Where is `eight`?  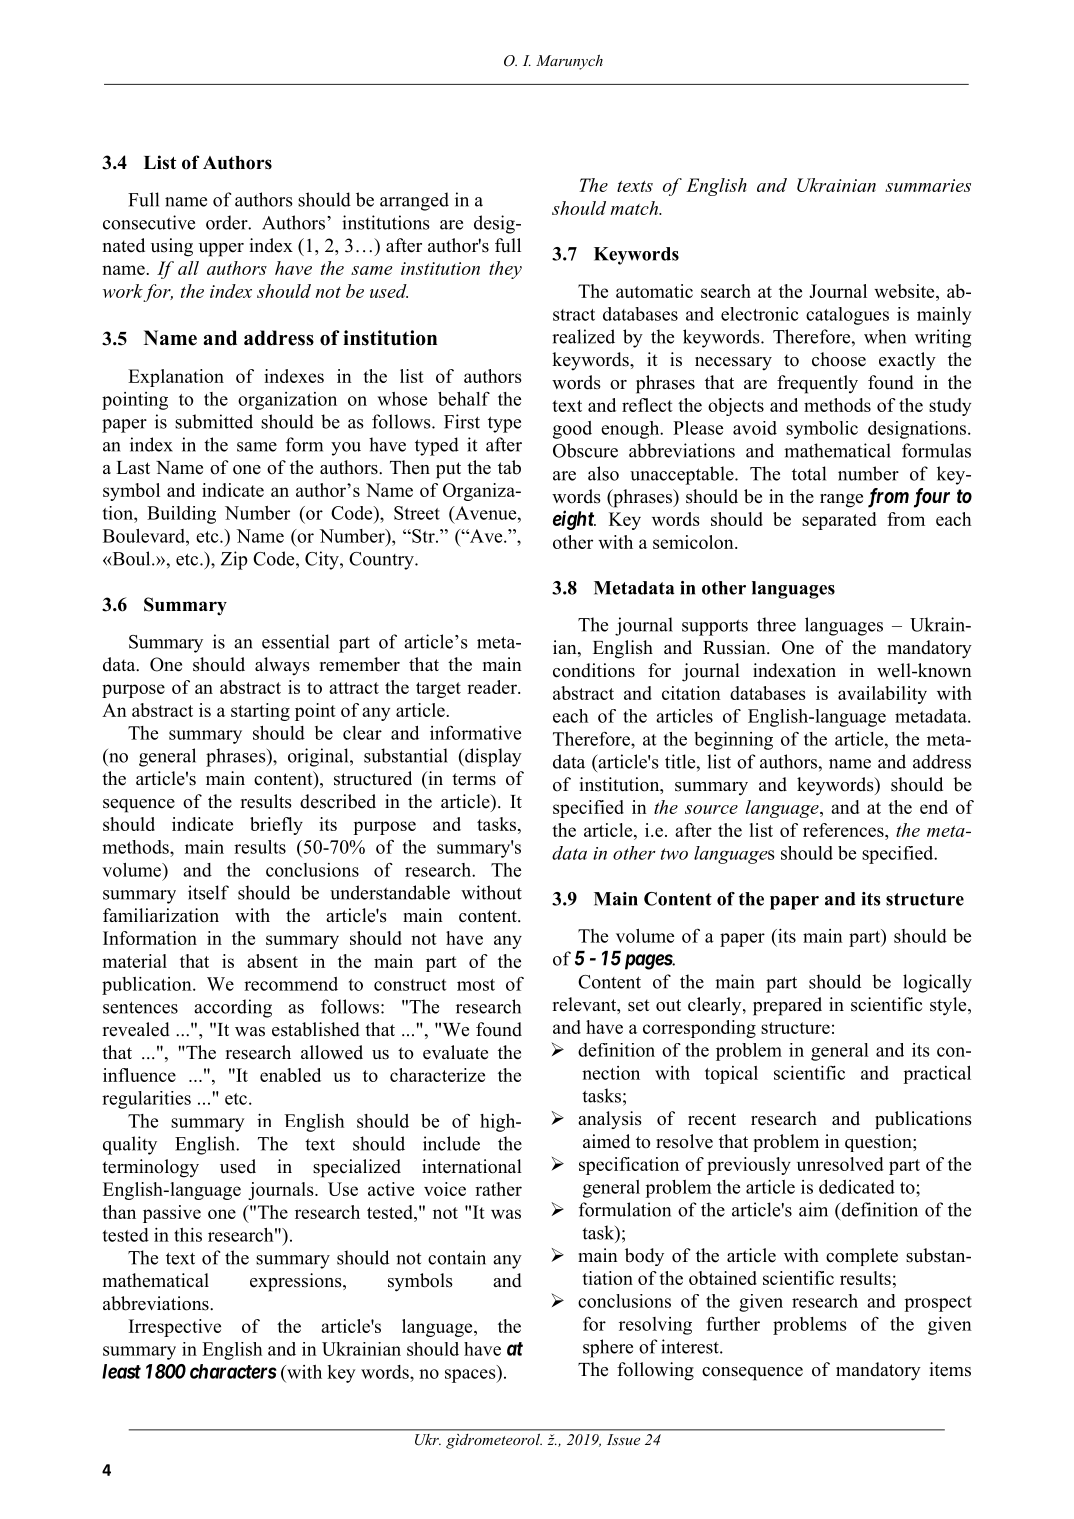
eight is located at coordinates (574, 520).
